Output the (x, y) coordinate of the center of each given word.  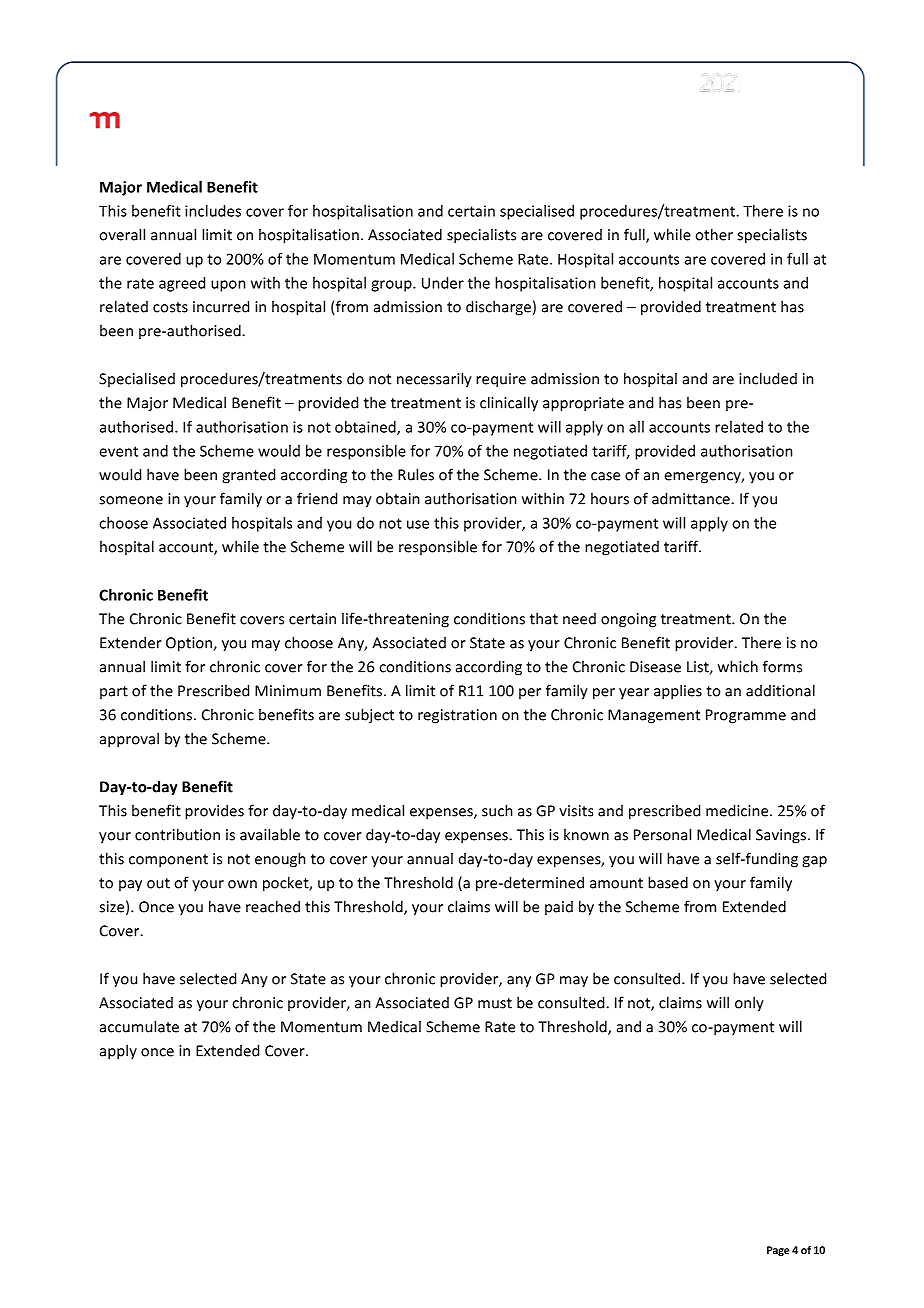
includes (213, 211)
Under (443, 283)
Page (778, 1251)
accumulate (139, 1026)
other (714, 234)
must (495, 1003)
